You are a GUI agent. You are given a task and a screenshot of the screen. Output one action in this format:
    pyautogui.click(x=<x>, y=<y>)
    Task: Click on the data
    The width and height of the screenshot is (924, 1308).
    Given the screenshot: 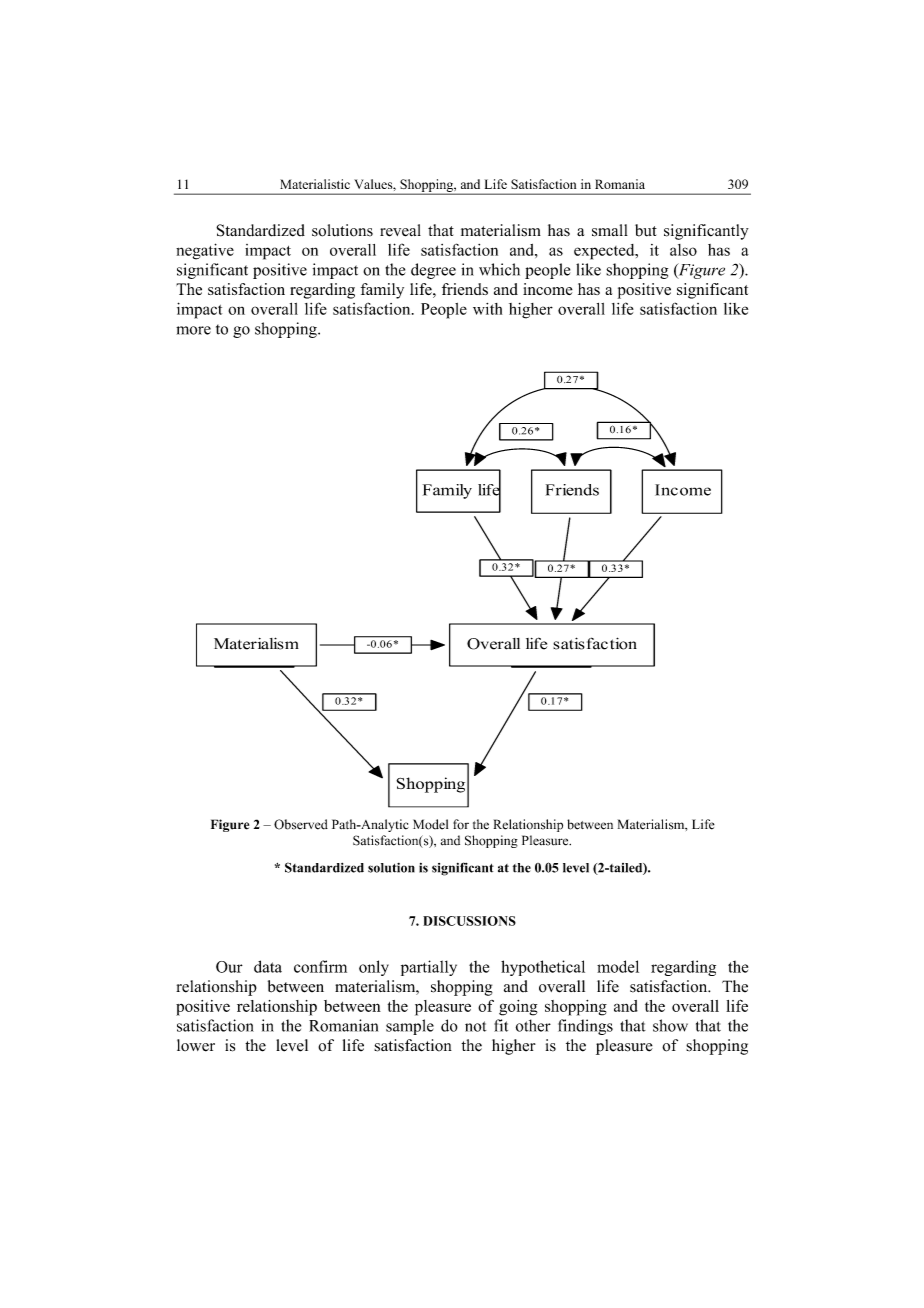 What is the action you would take?
    pyautogui.click(x=268, y=966)
